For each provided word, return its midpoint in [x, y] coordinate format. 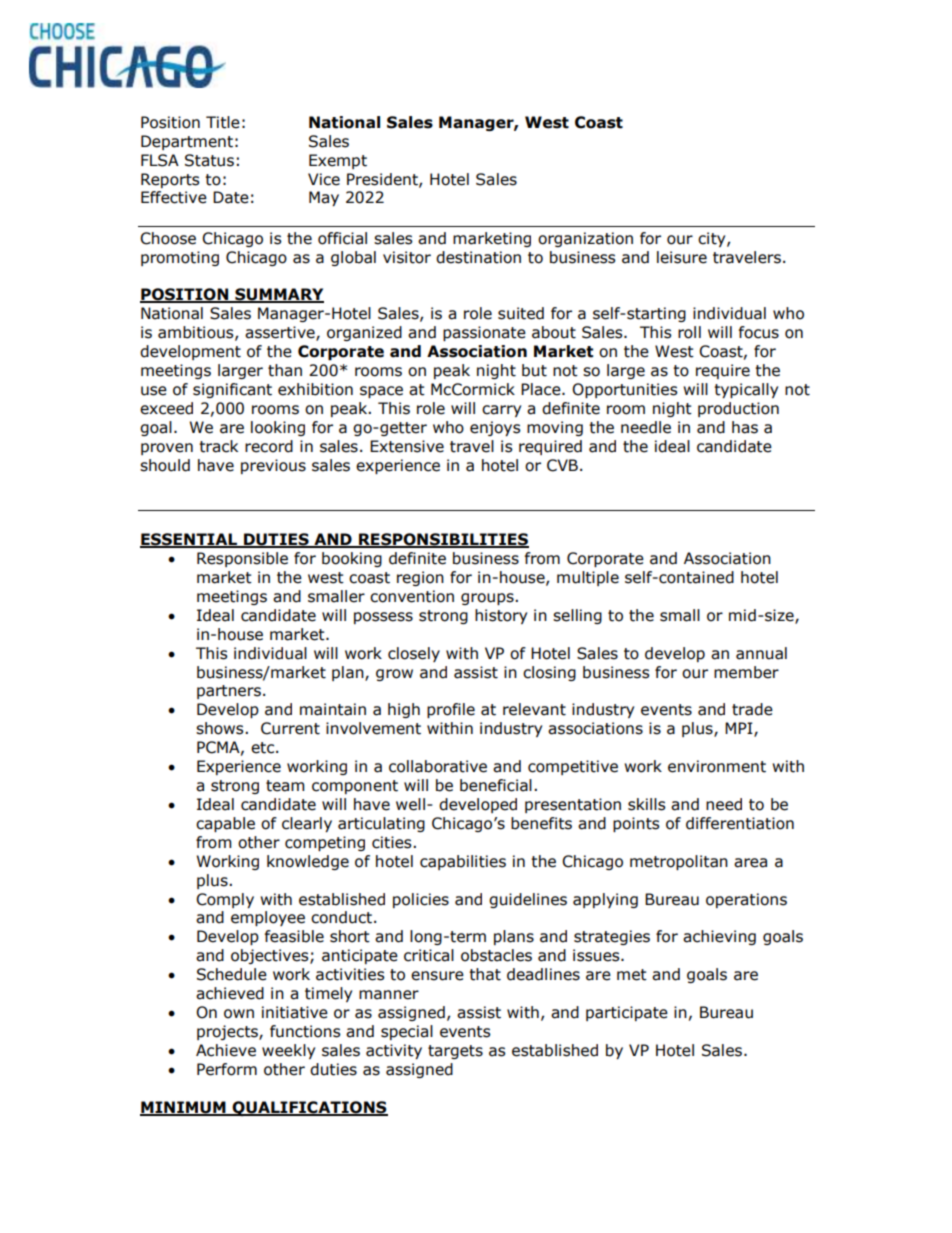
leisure [682, 257]
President [383, 180]
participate [627, 1013]
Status [209, 160]
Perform [227, 1069]
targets [455, 1052]
